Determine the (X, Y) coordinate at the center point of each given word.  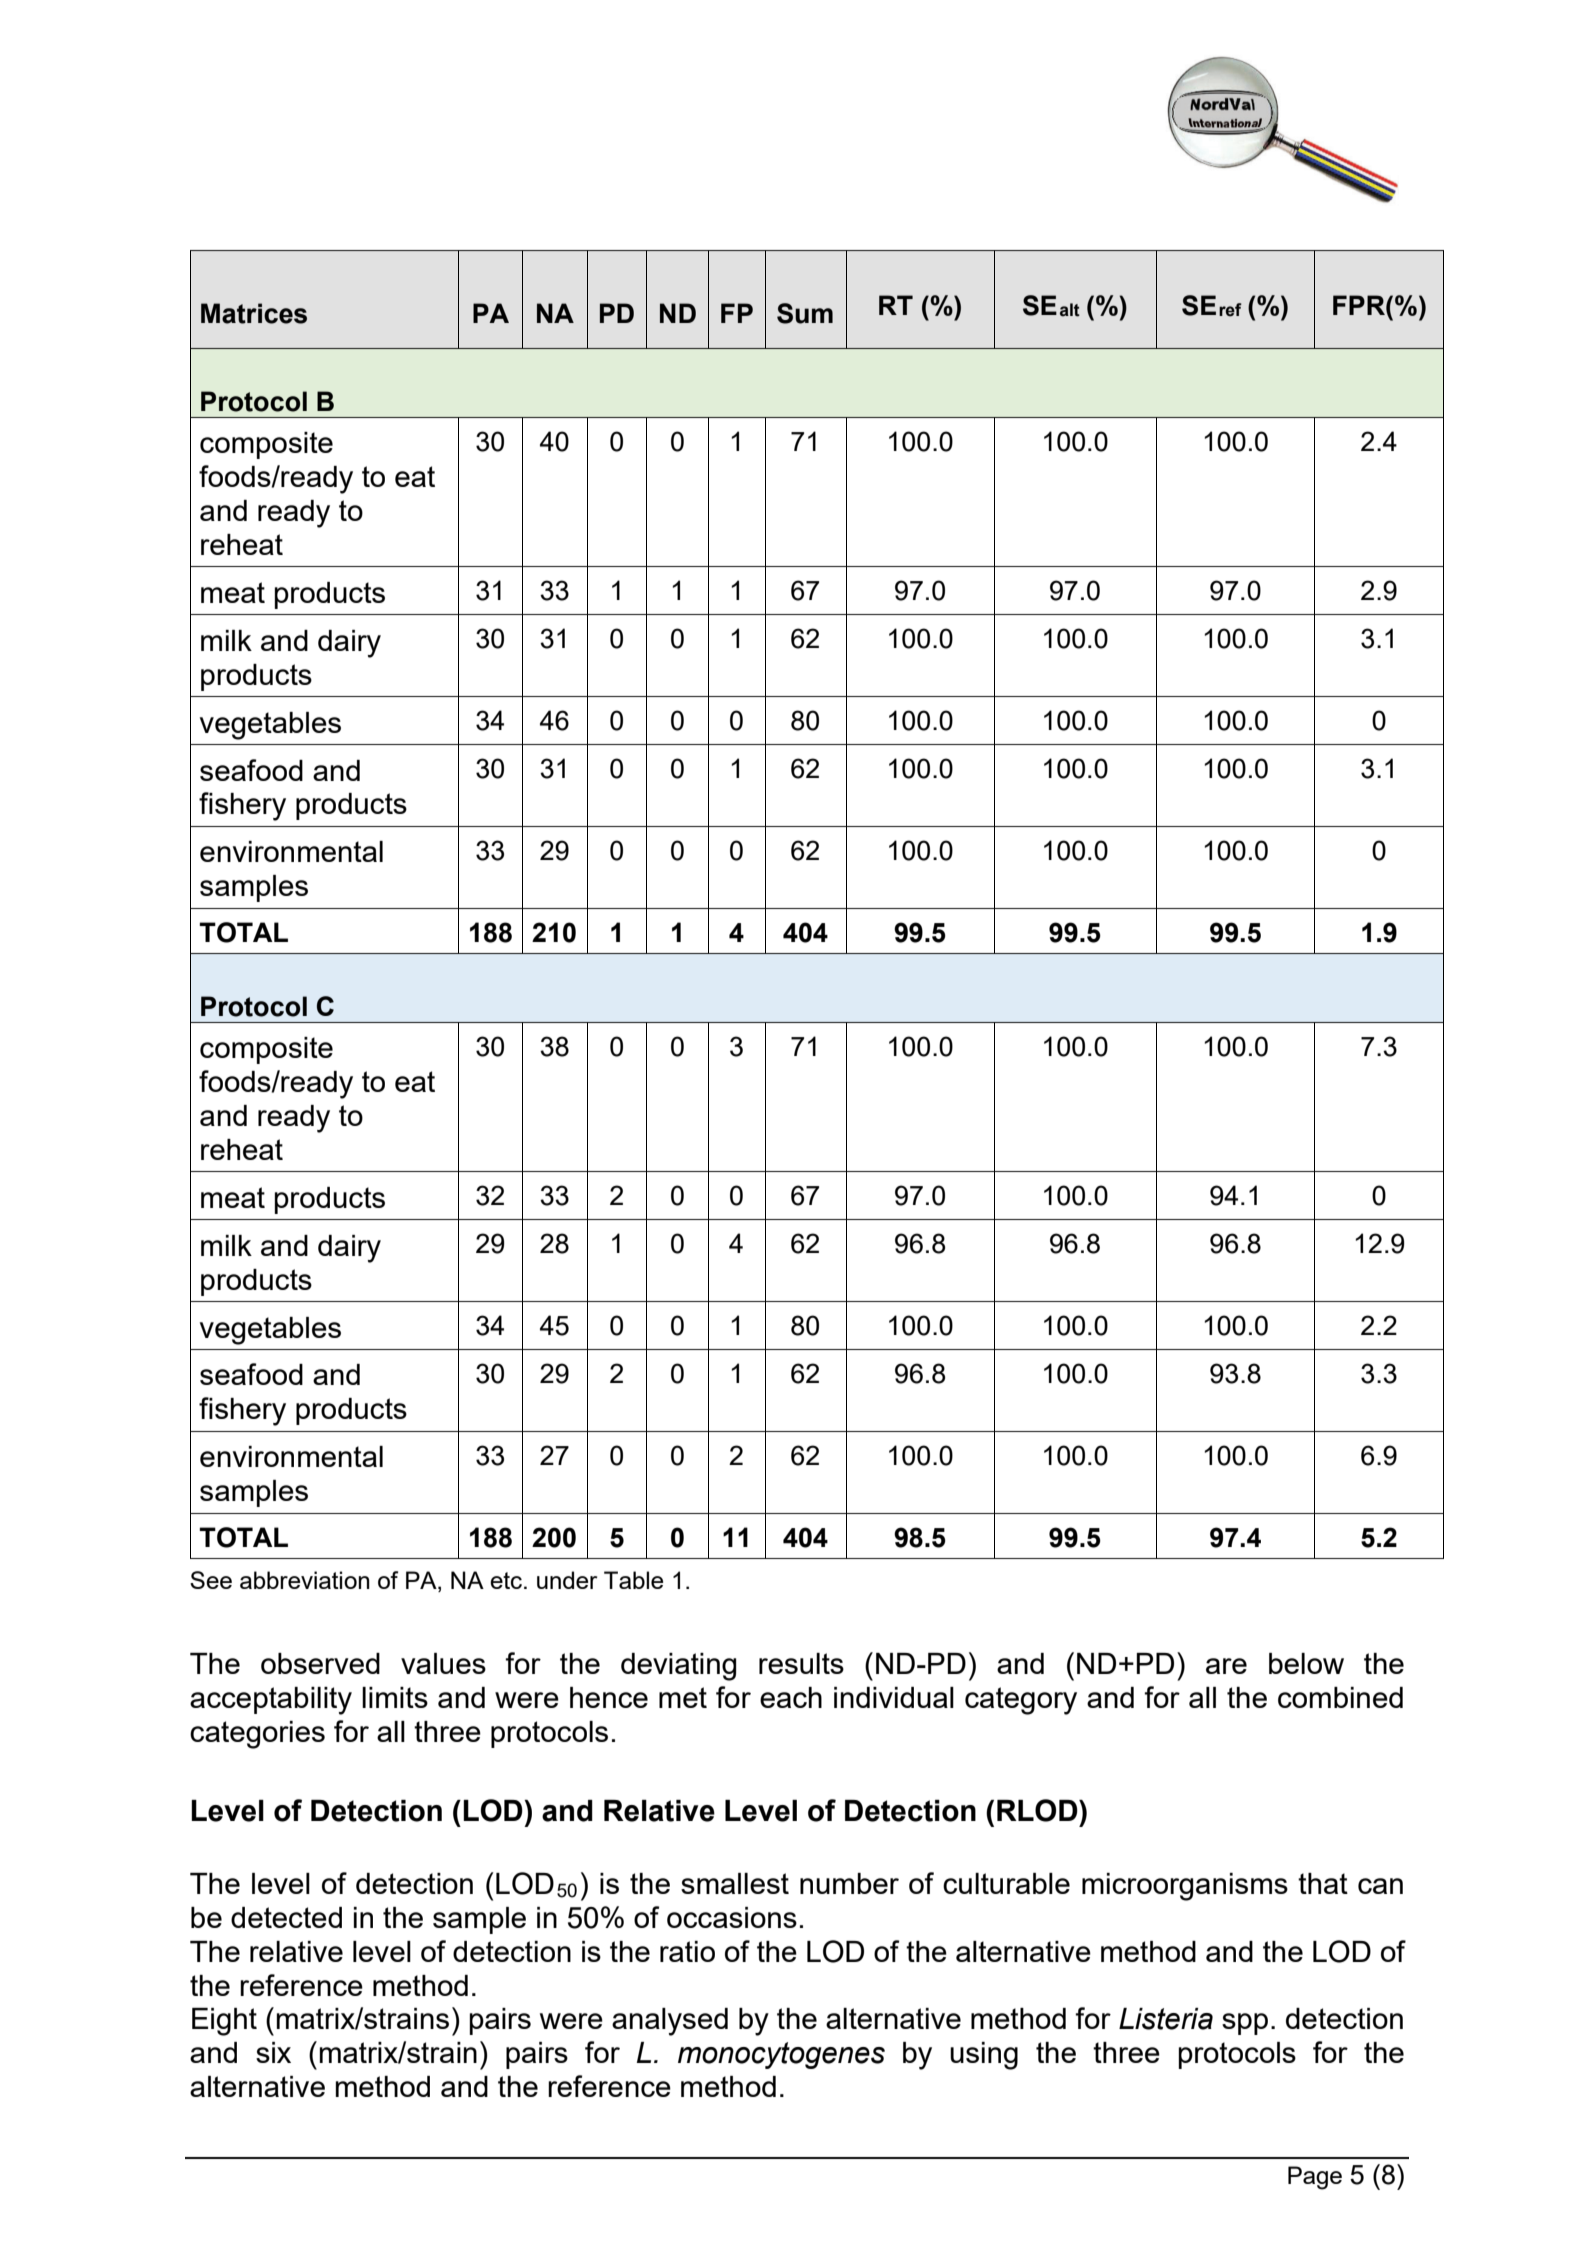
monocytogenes (781, 2055)
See (211, 1580)
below (1306, 1663)
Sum (805, 313)
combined (1340, 1697)
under (567, 1580)
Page (1315, 2178)
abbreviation (305, 1580)
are (1226, 1666)
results (801, 1663)
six (273, 2052)
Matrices (254, 313)
